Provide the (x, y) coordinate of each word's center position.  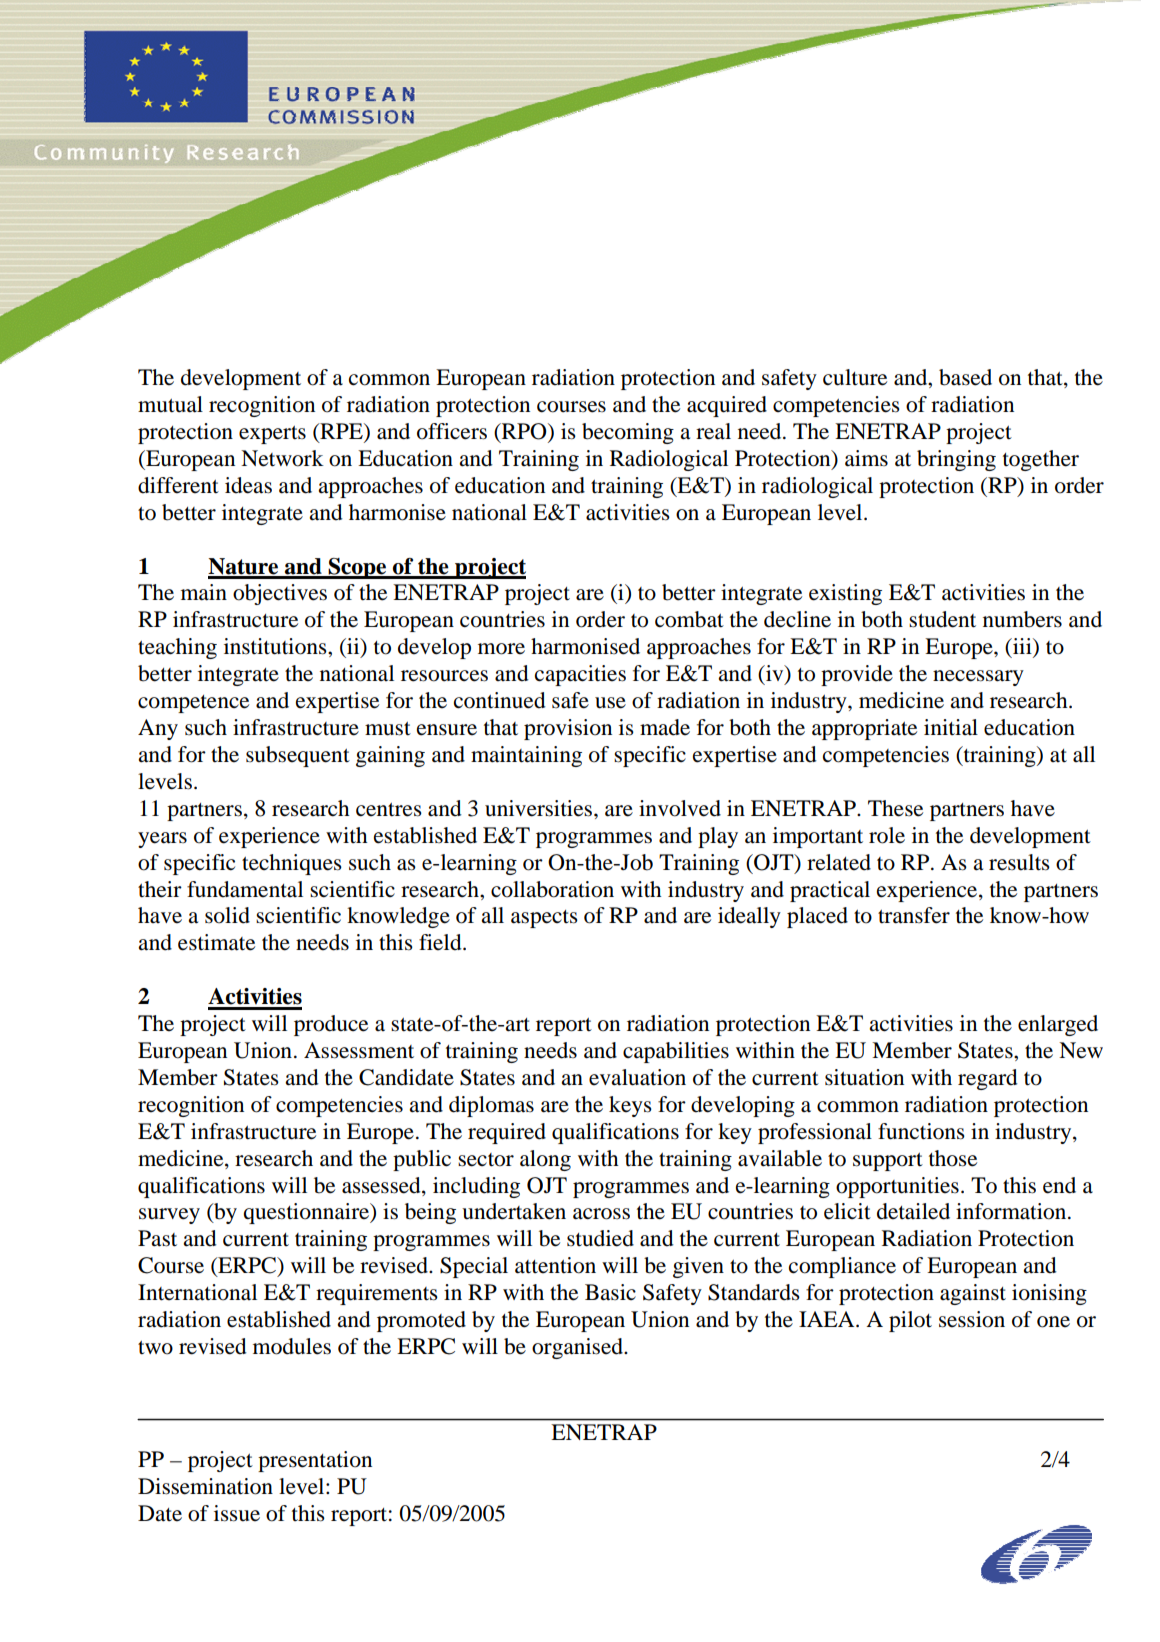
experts (272, 435)
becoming (628, 433)
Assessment (359, 1050)
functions (921, 1131)
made (665, 727)
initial (951, 727)
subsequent (298, 756)
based (965, 377)
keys (630, 1106)
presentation (315, 1461)
